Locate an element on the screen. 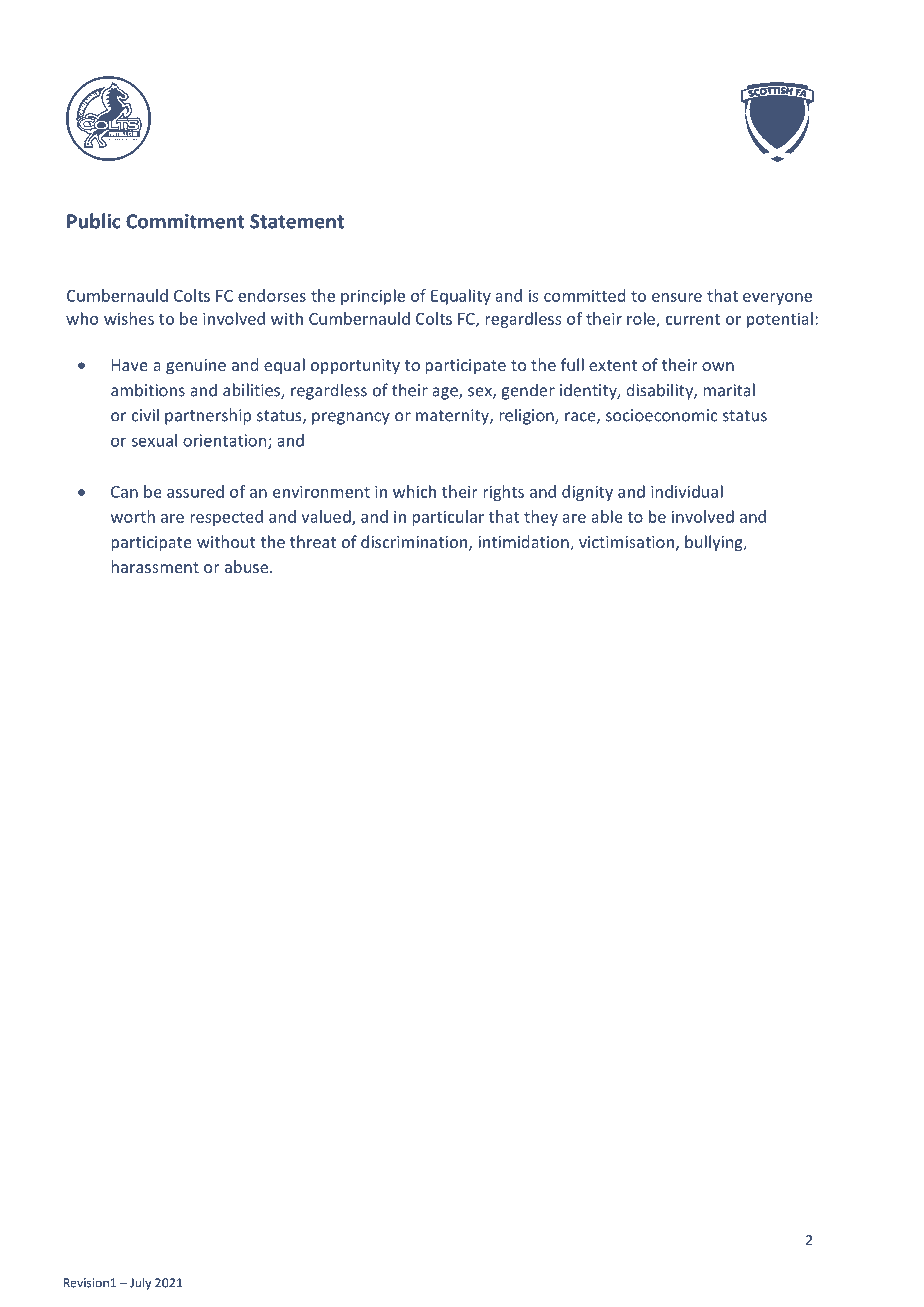 This screenshot has height=1307, width=924. able is located at coordinates (607, 516).
